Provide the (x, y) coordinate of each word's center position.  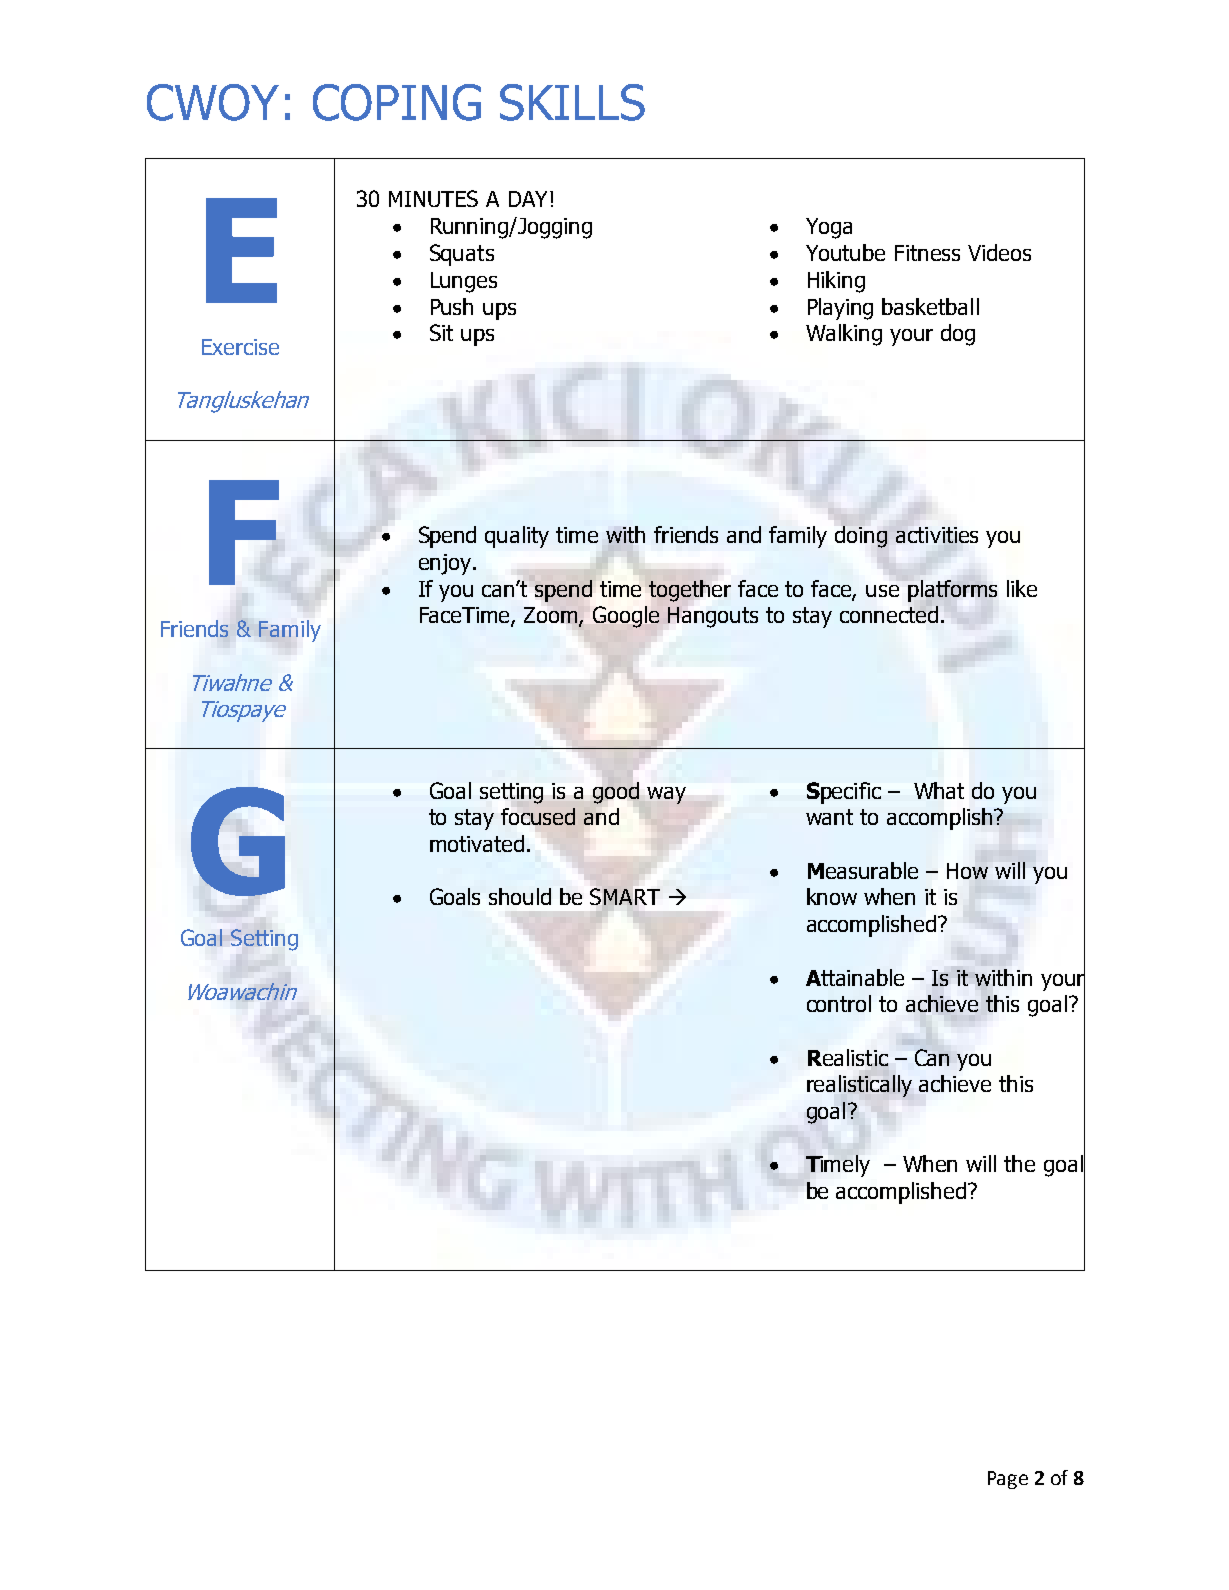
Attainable (855, 977)
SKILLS (572, 102)
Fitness (927, 253)
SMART (625, 896)
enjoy (445, 564)
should (520, 896)
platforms (952, 591)
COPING (397, 102)
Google (626, 617)
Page (1008, 1480)
